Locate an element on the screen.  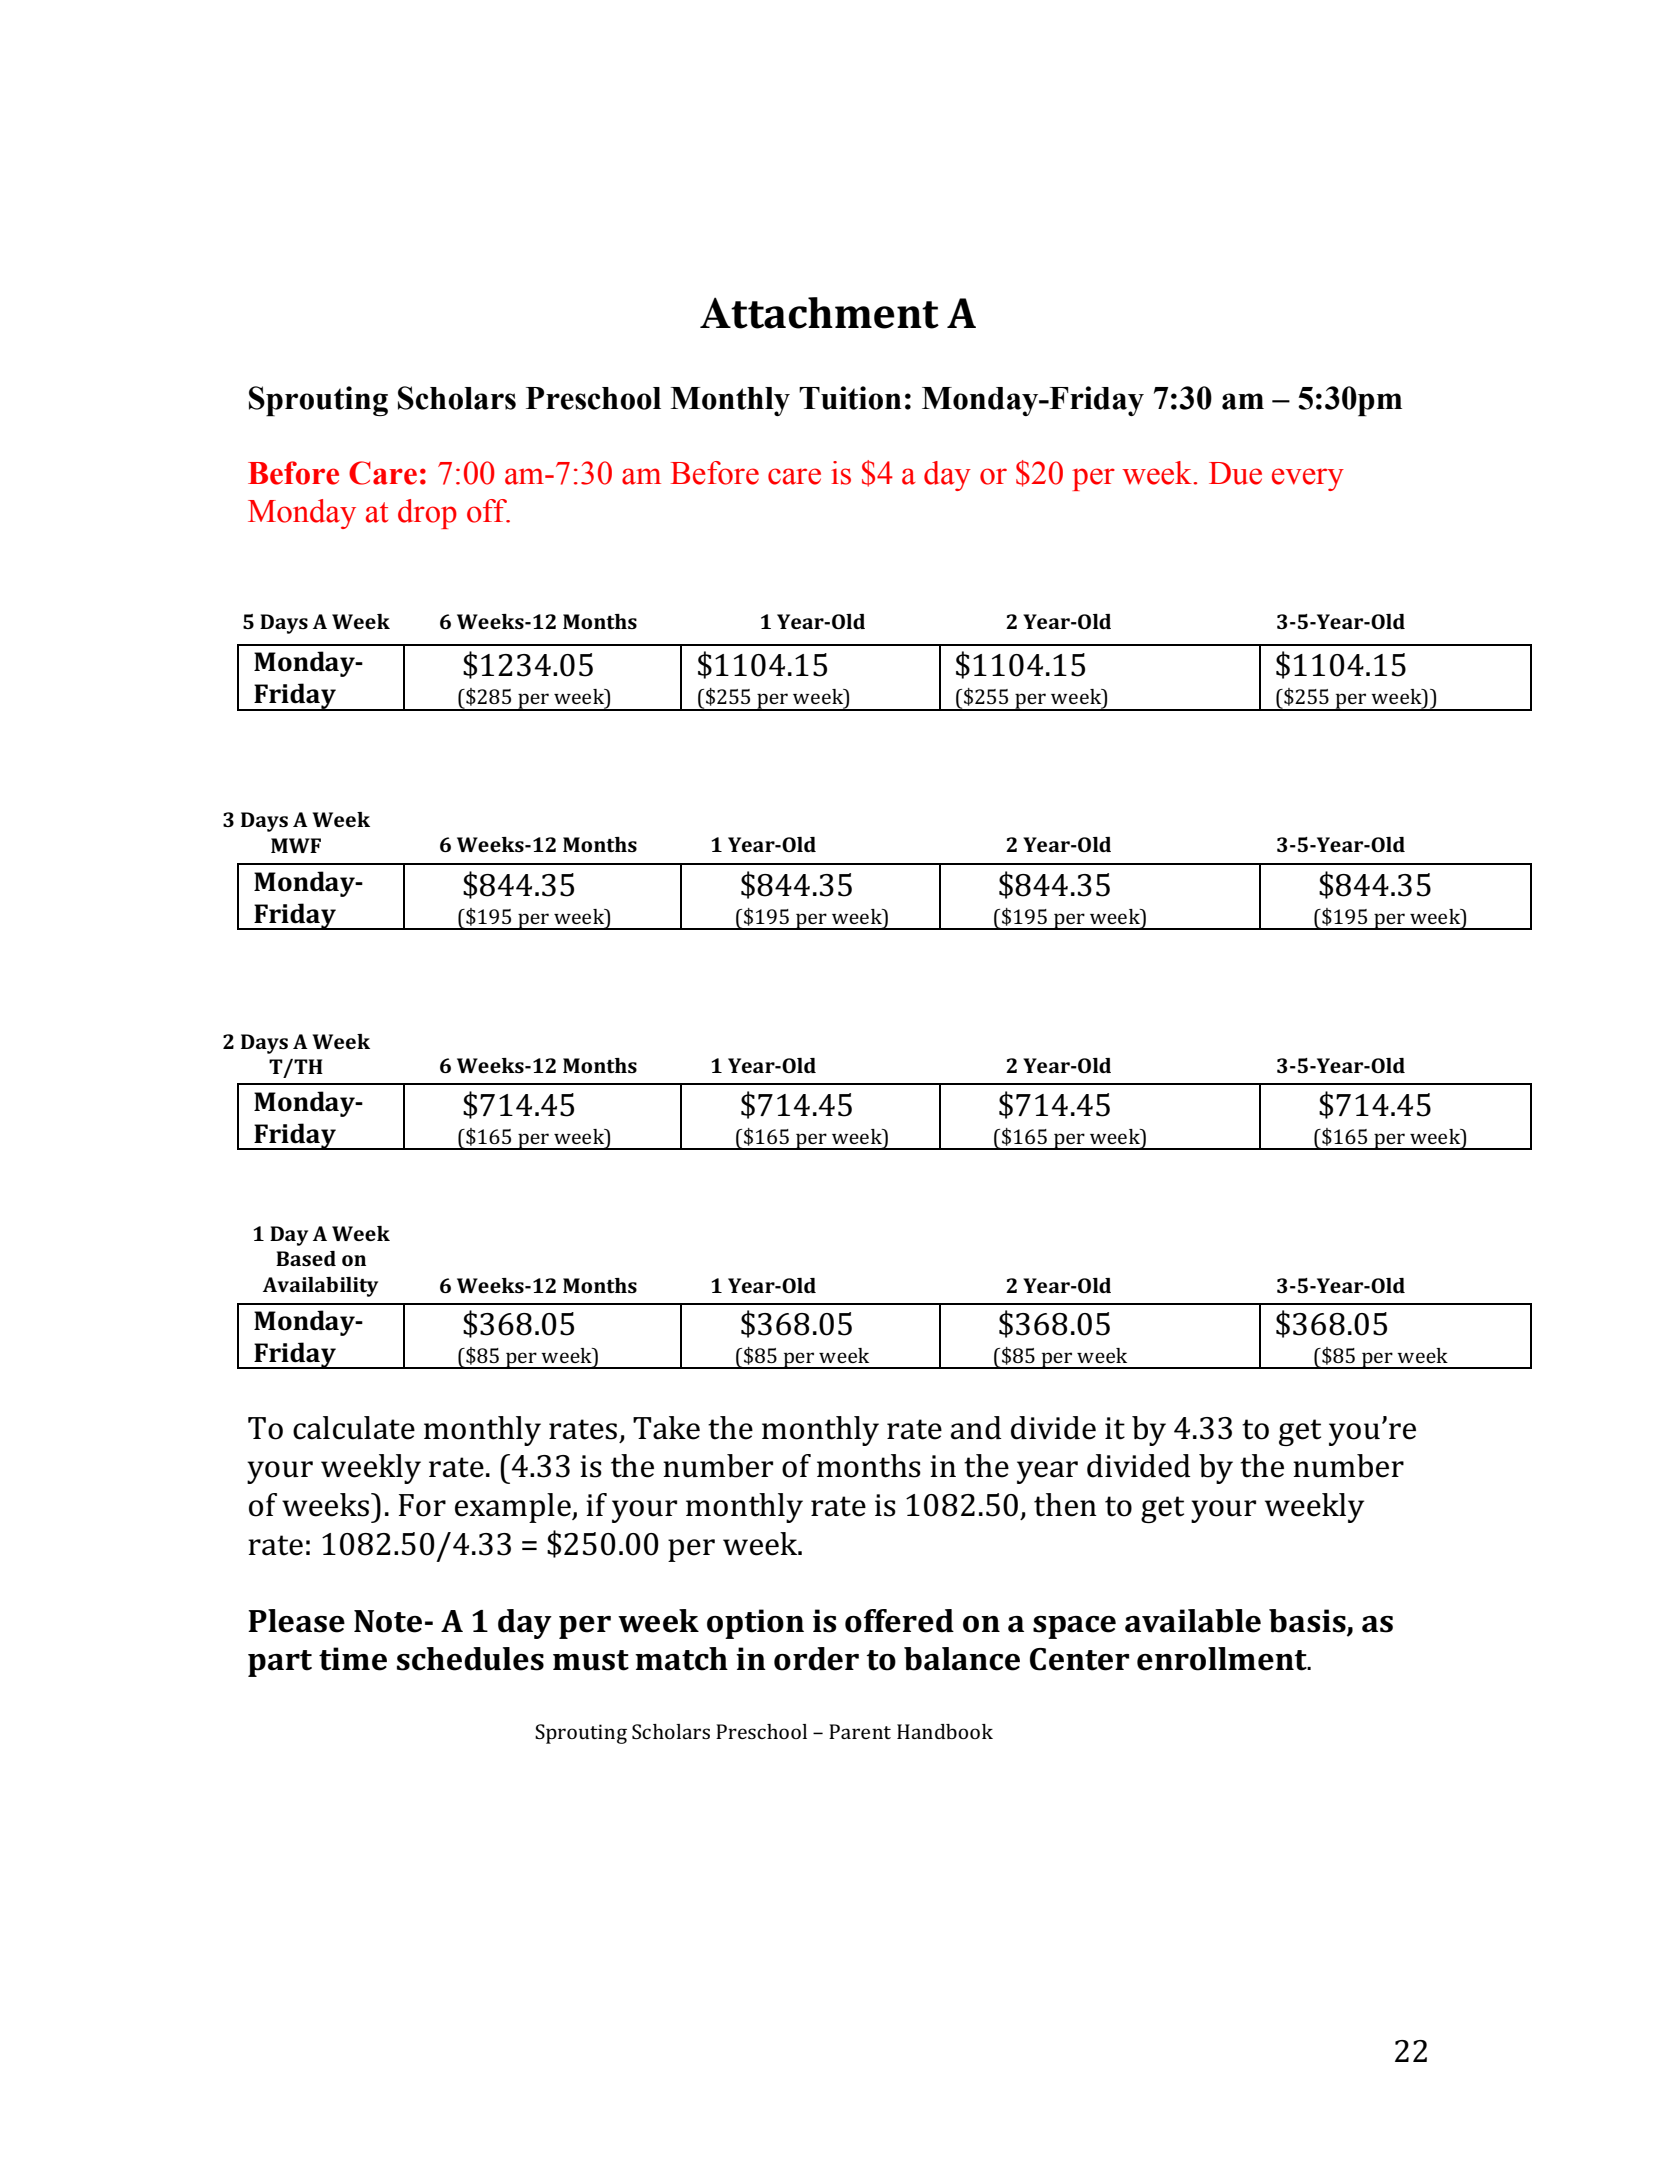
time is located at coordinates (353, 1659).
